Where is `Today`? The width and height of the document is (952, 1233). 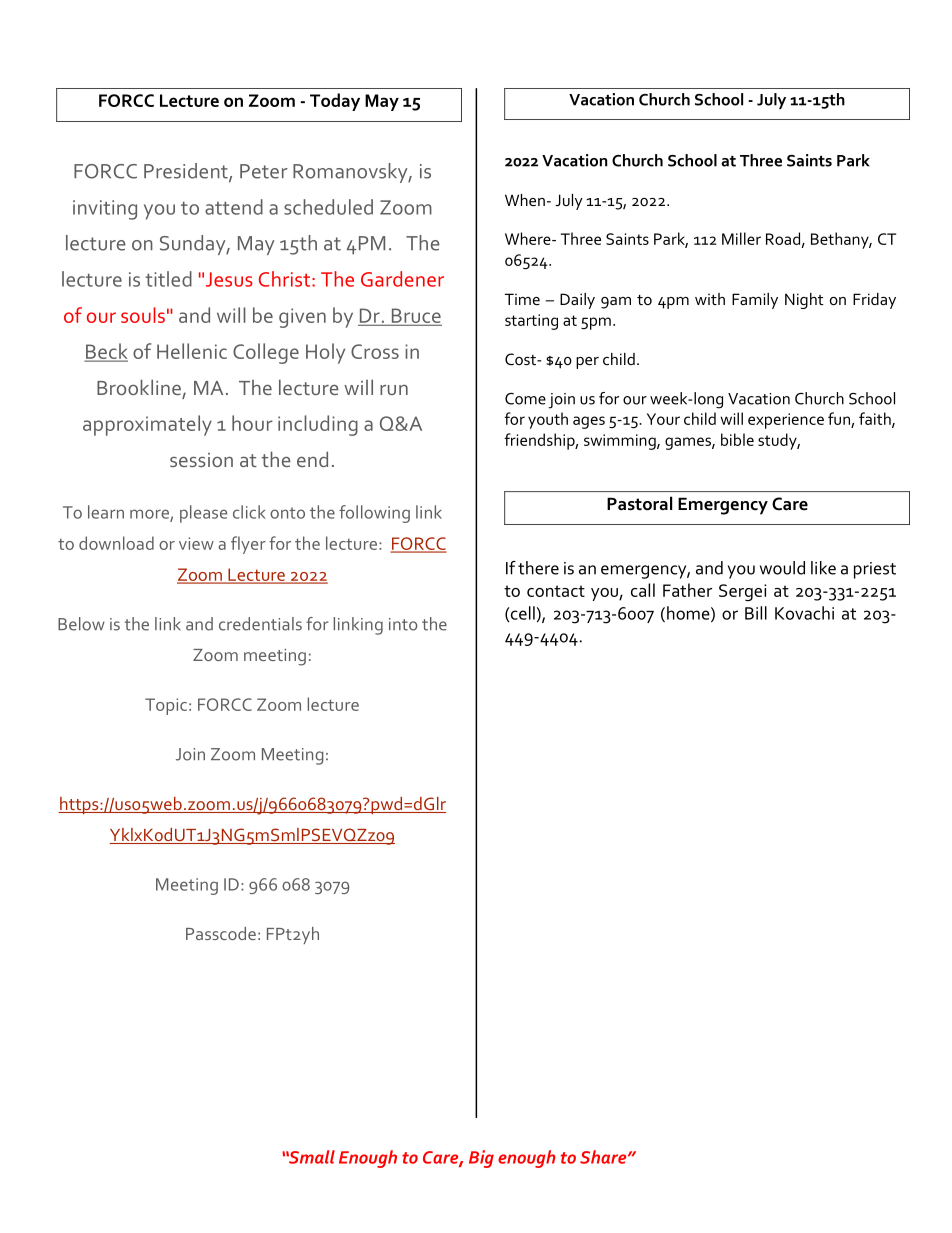 Today is located at coordinates (335, 102).
